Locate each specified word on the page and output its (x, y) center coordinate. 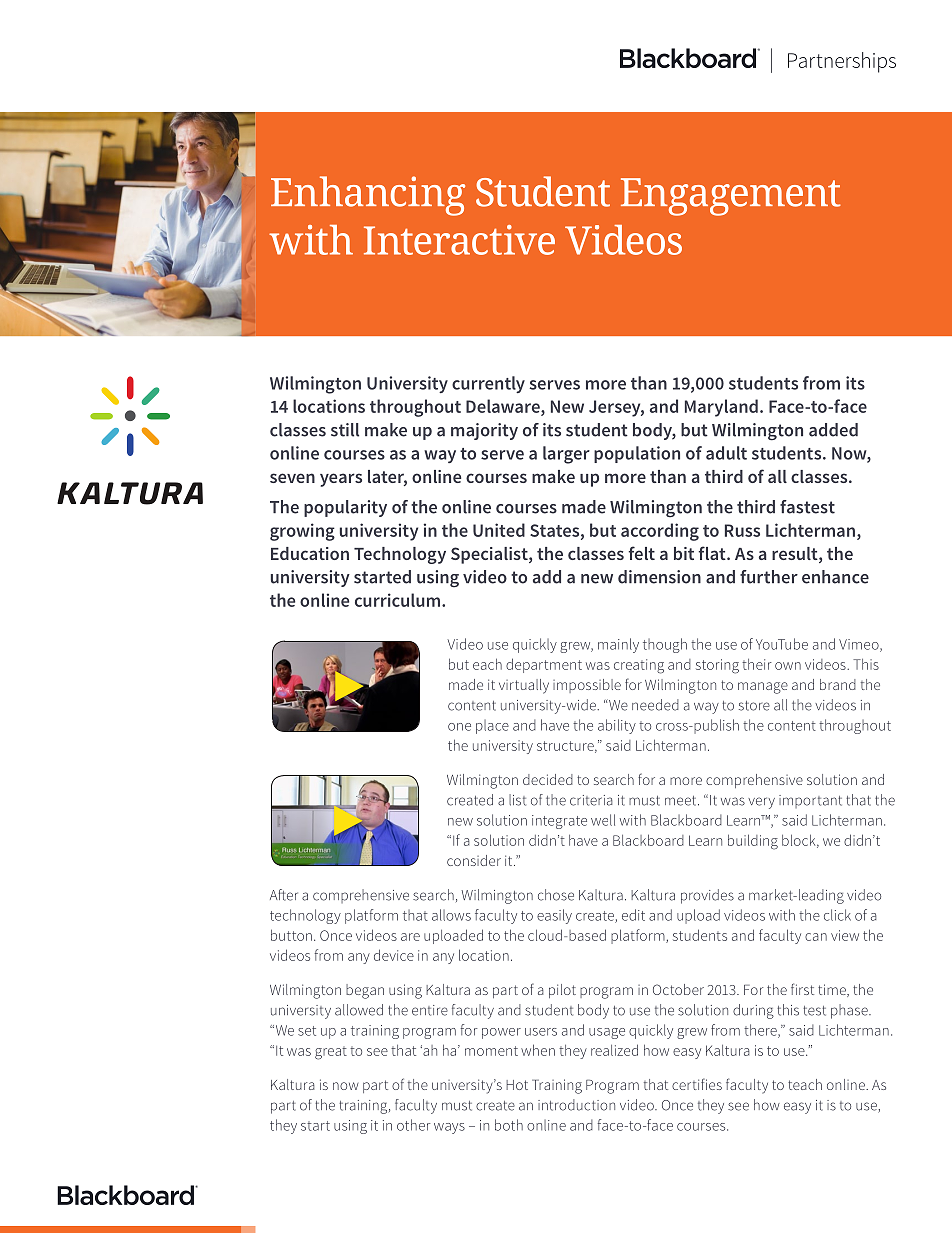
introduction (576, 1105)
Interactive (459, 240)
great (331, 1053)
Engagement (731, 197)
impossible (587, 686)
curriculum (397, 600)
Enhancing (368, 196)
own (788, 666)
